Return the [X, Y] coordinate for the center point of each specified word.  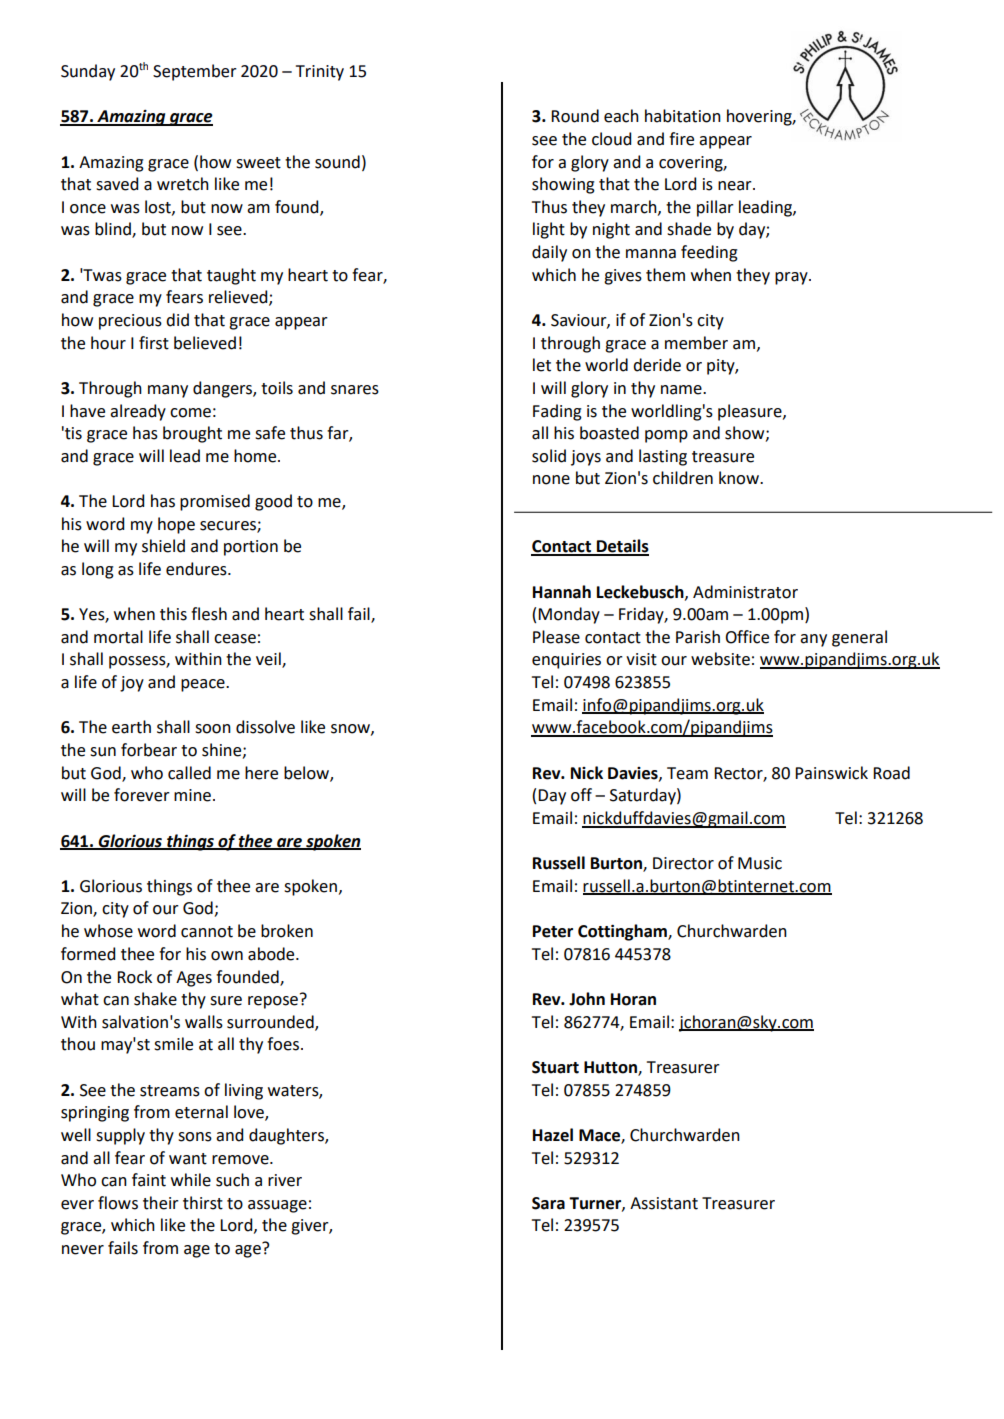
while [191, 1180]
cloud [611, 139]
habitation [683, 116]
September [195, 72]
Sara [548, 1203]
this [173, 614]
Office [747, 637]
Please [556, 637]
